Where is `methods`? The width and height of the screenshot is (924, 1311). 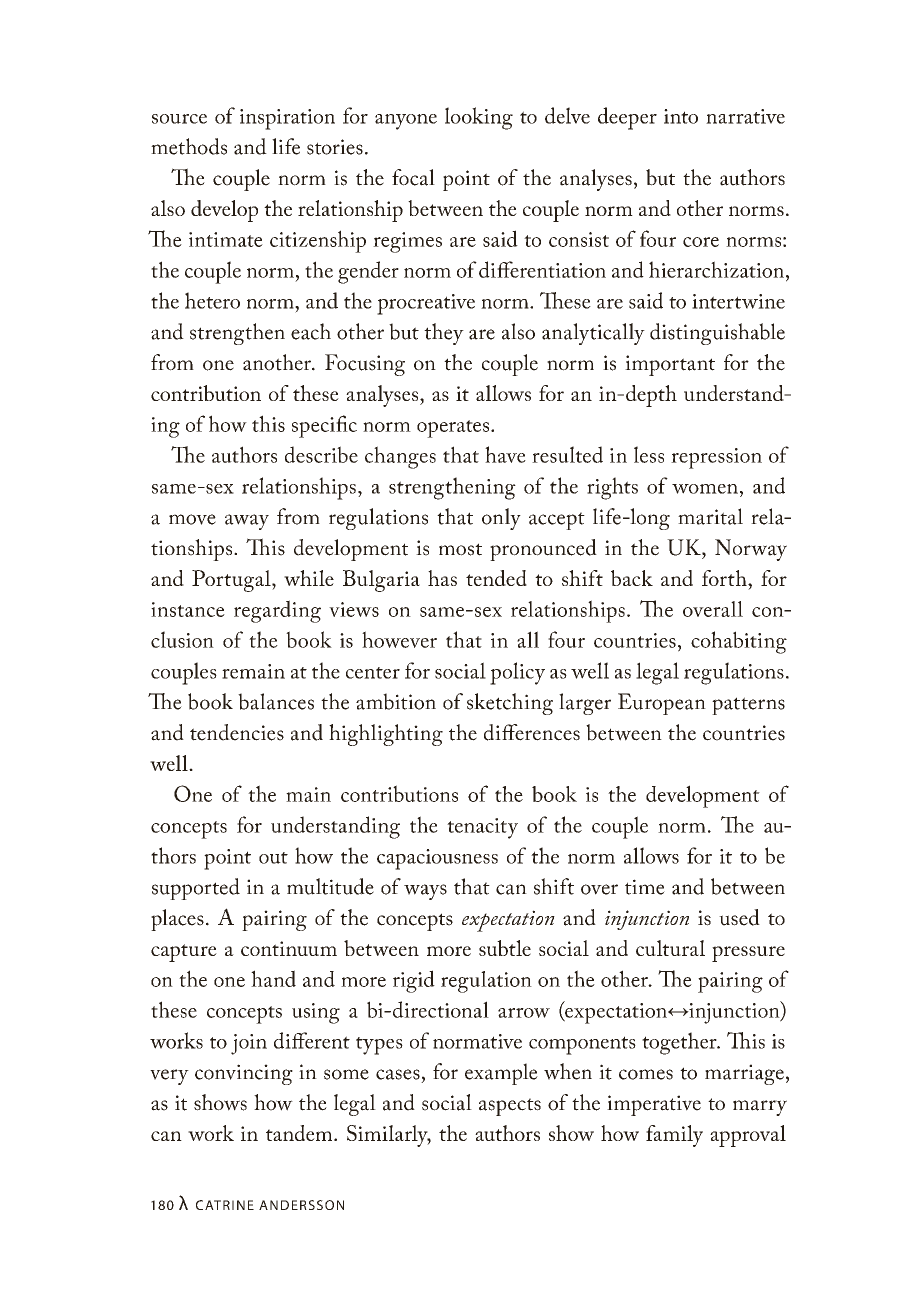
methods is located at coordinates (189, 146).
